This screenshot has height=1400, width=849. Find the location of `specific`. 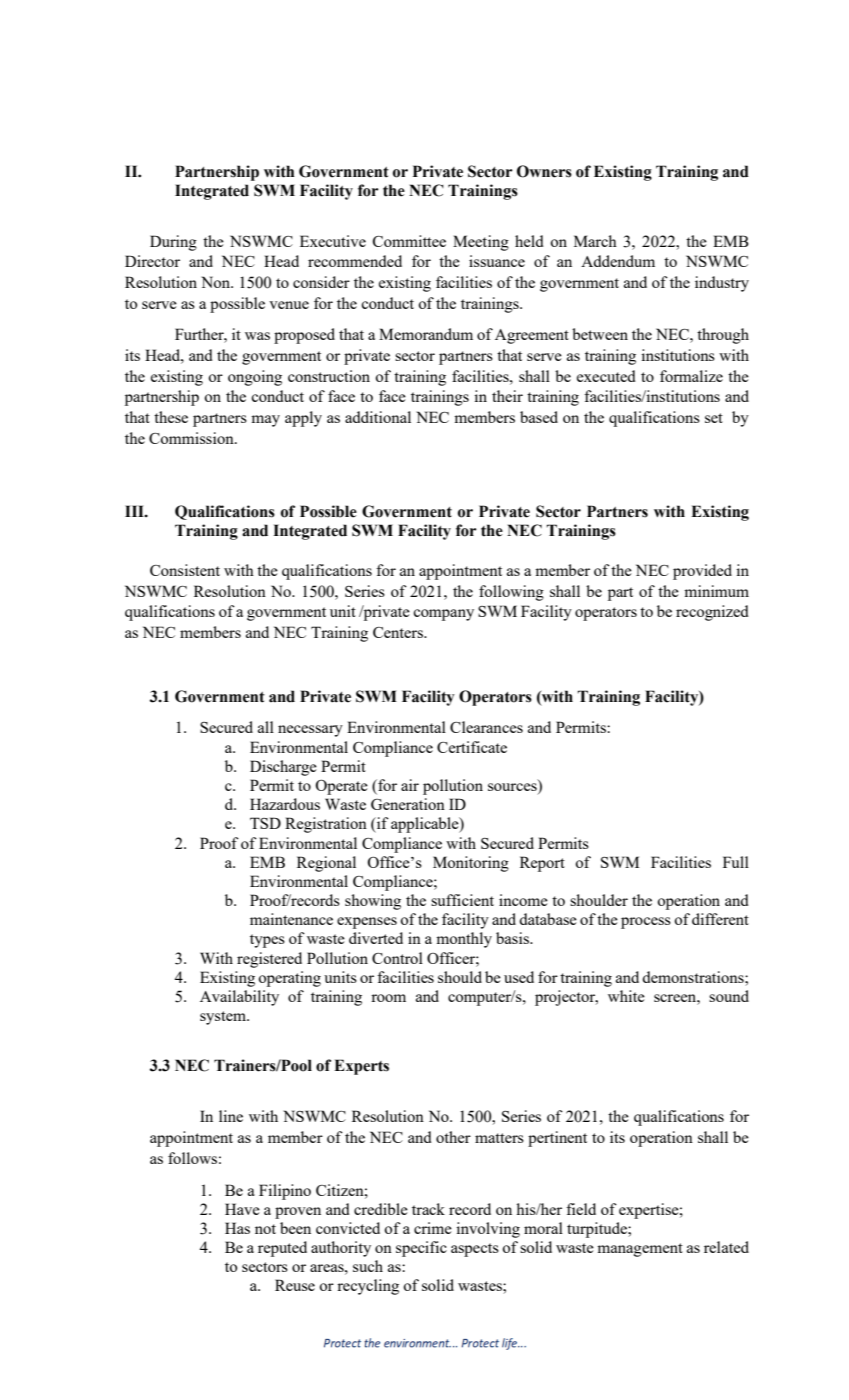

specific is located at coordinates (421, 1249).
